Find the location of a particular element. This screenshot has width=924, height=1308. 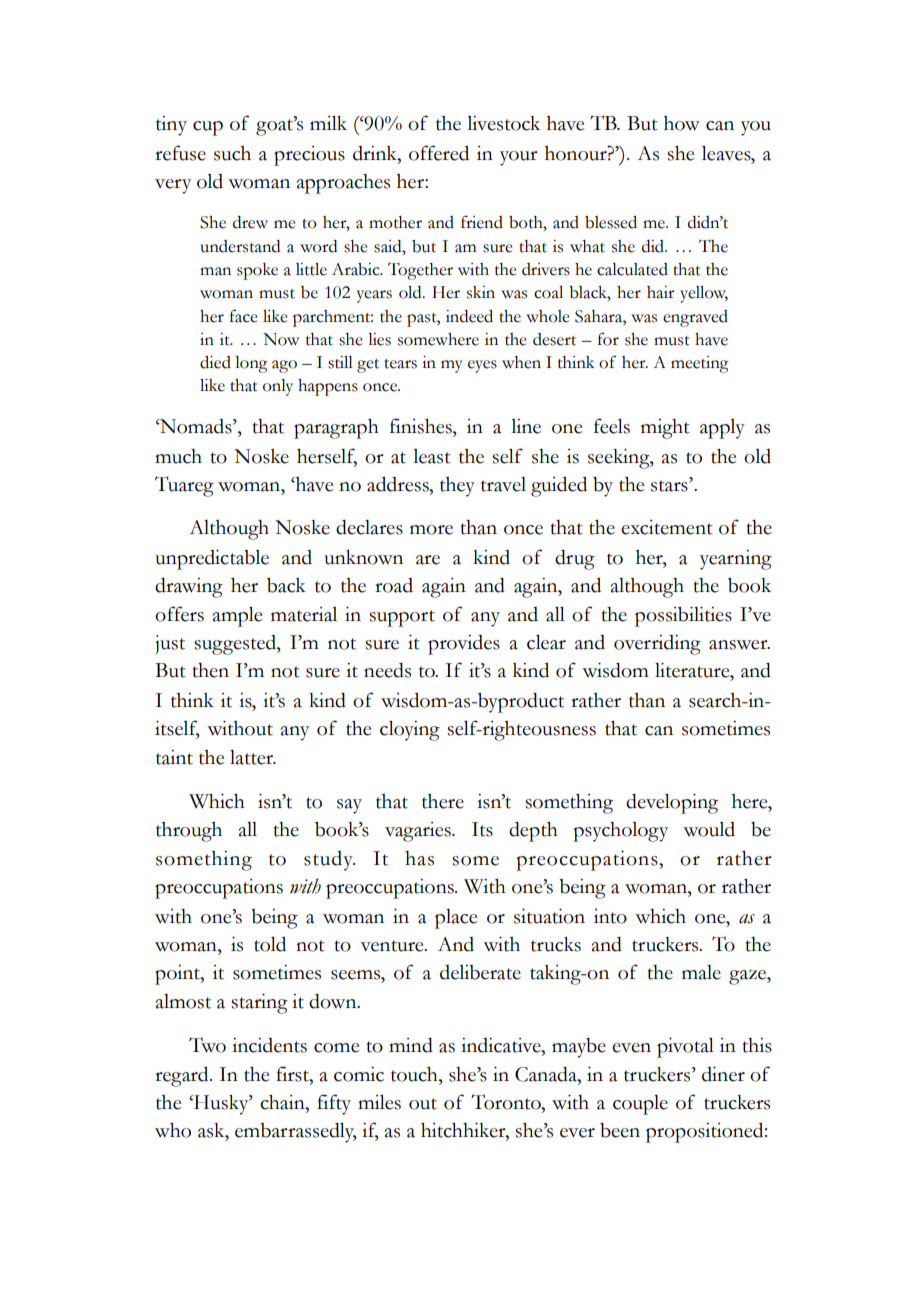

provides is located at coordinates (464, 645).
